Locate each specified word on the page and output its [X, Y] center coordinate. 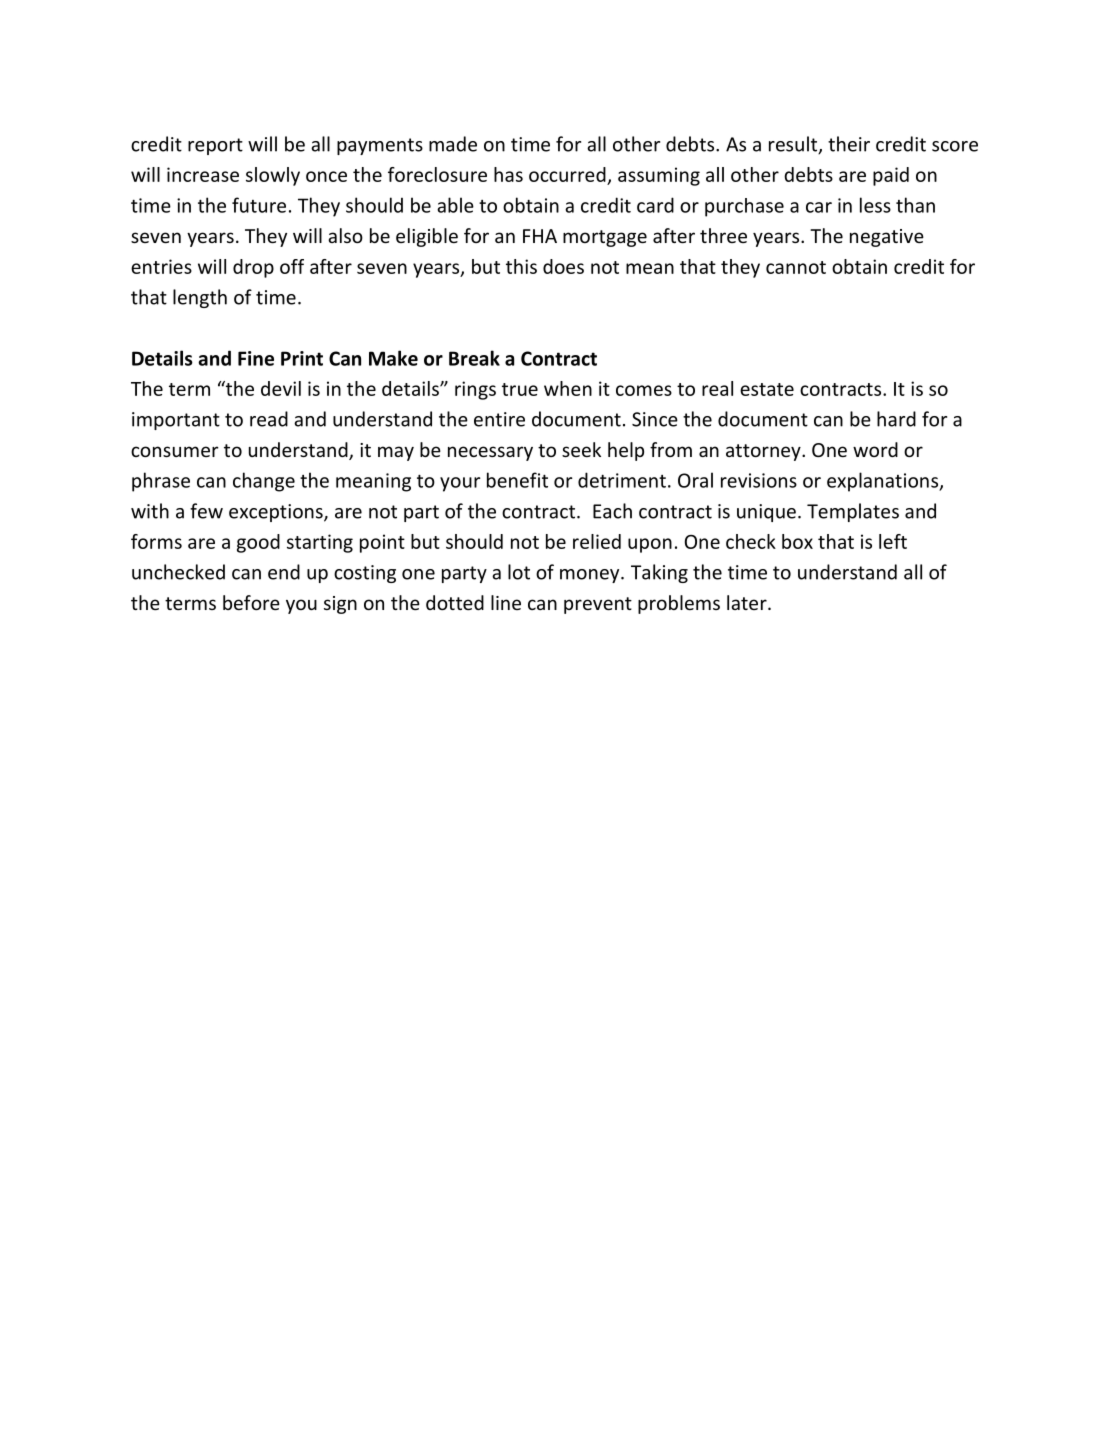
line [506, 602]
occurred [567, 174]
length [200, 298]
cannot [796, 267]
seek [581, 449]
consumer [175, 451]
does [563, 266]
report [215, 146]
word [875, 449]
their [849, 144]
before [251, 602]
